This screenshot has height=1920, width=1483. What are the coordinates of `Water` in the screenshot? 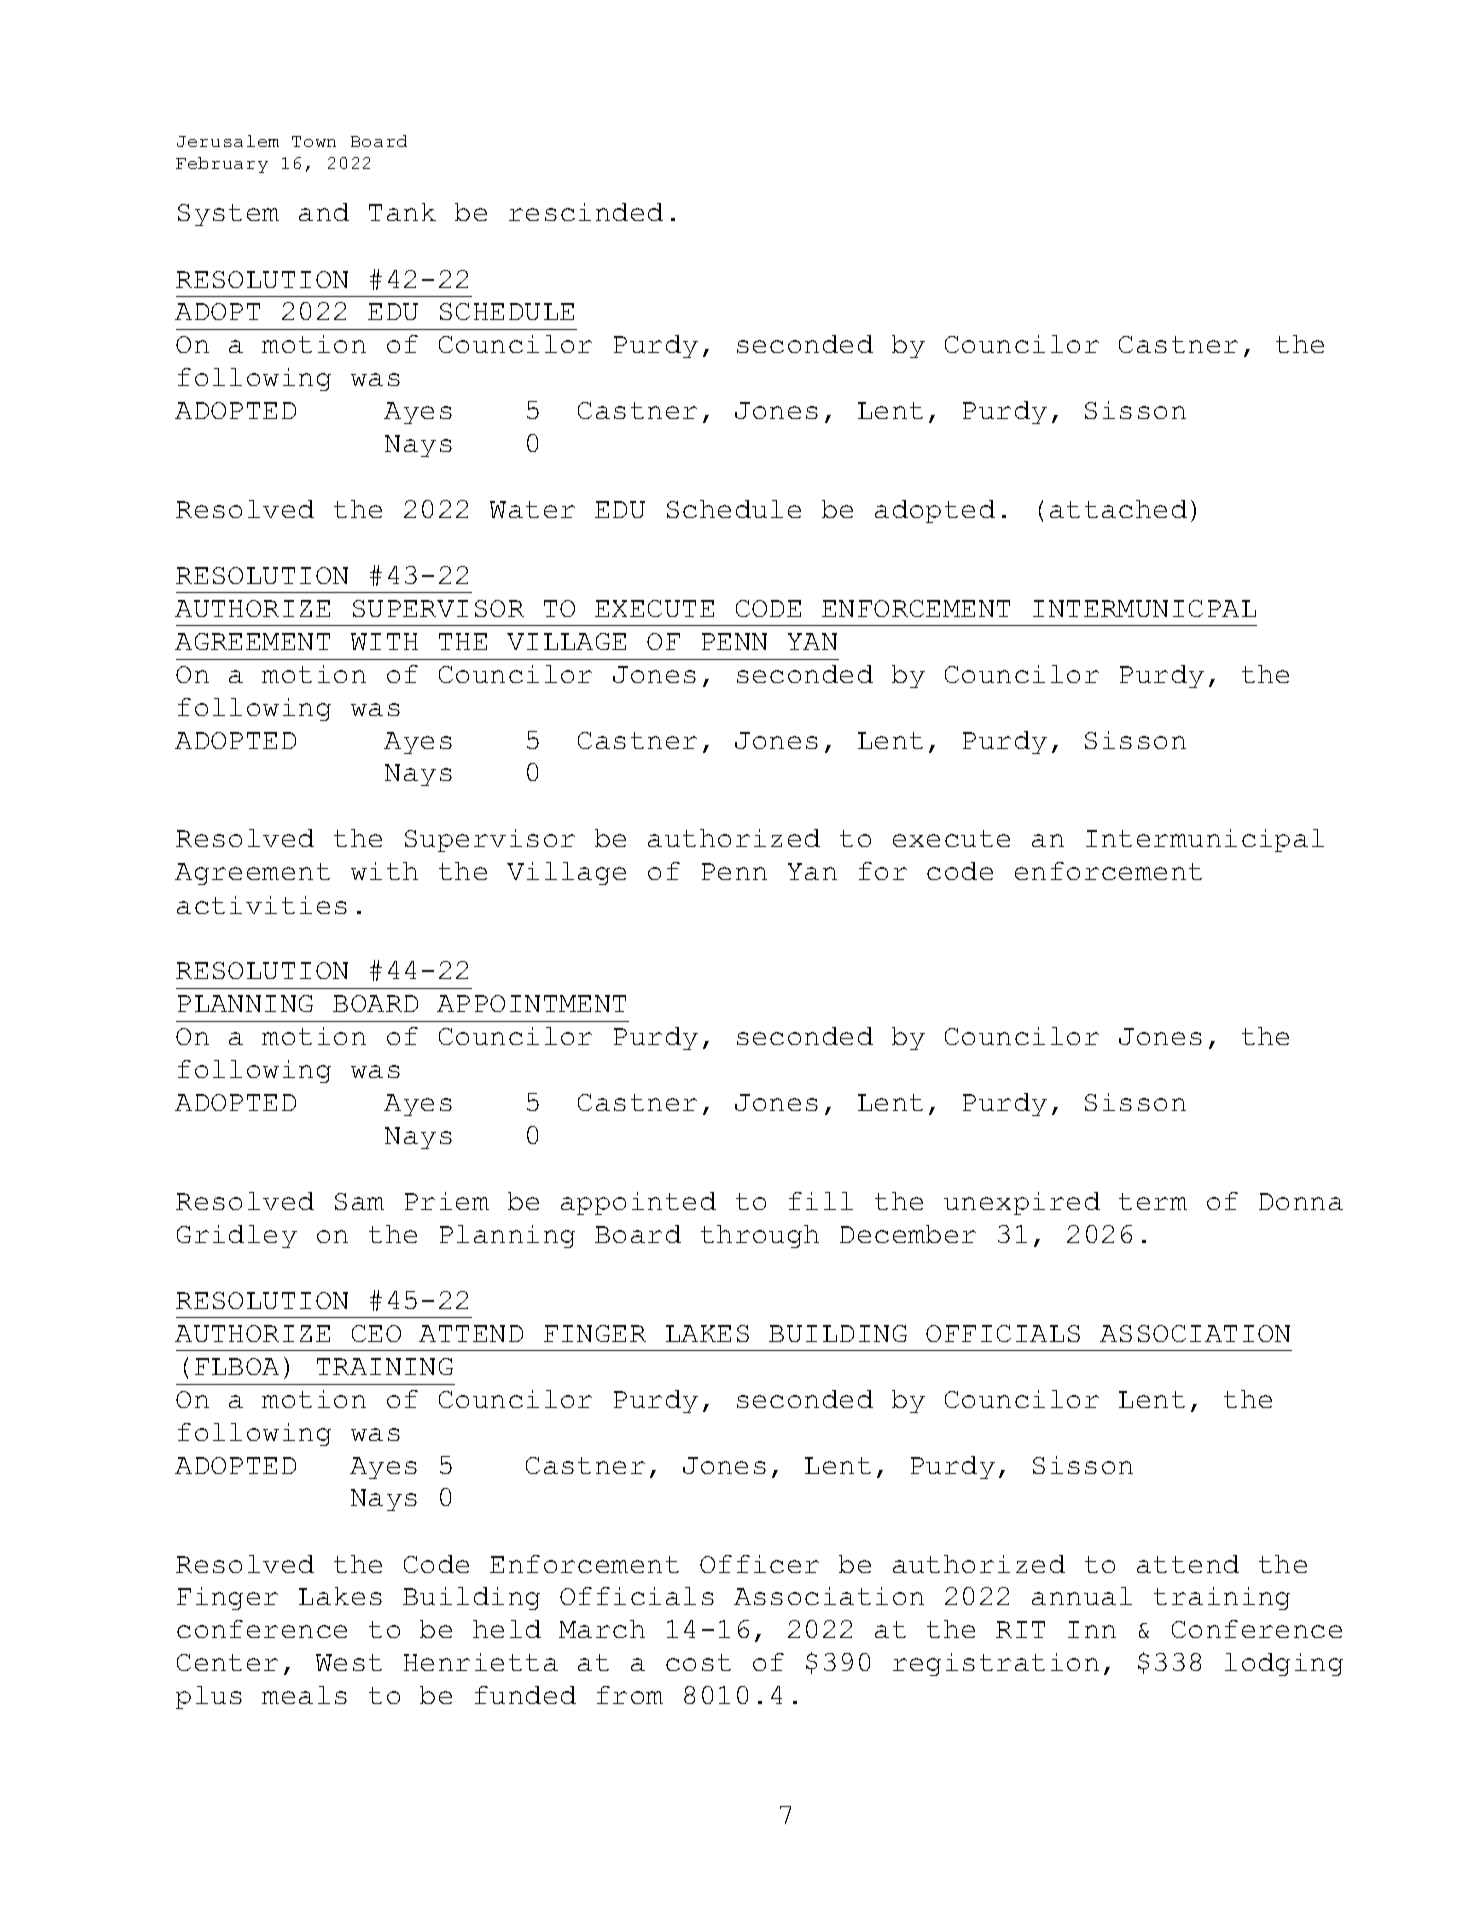 It's located at (532, 509).
